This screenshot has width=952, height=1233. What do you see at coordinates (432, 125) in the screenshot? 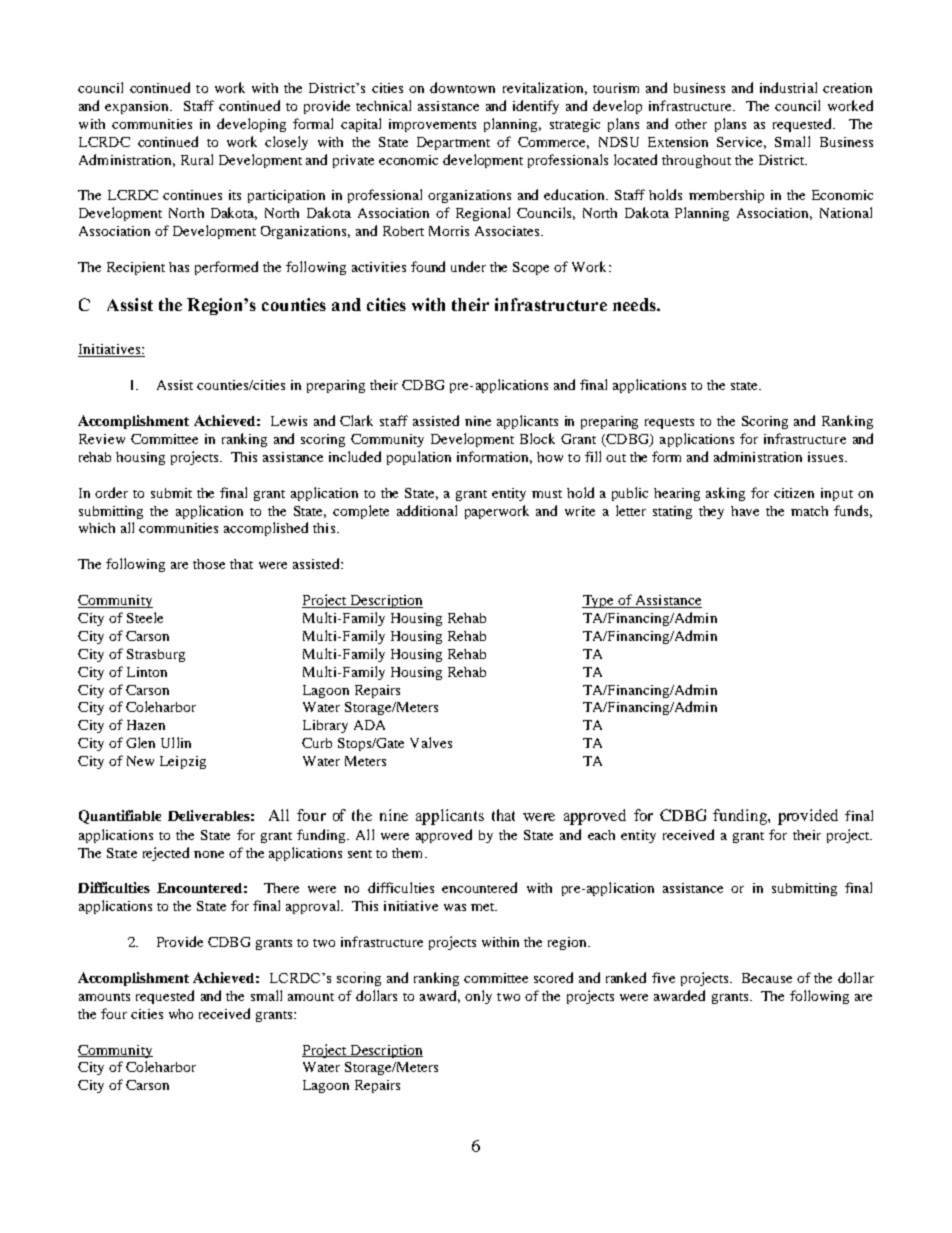
I see `improvements` at bounding box center [432, 125].
